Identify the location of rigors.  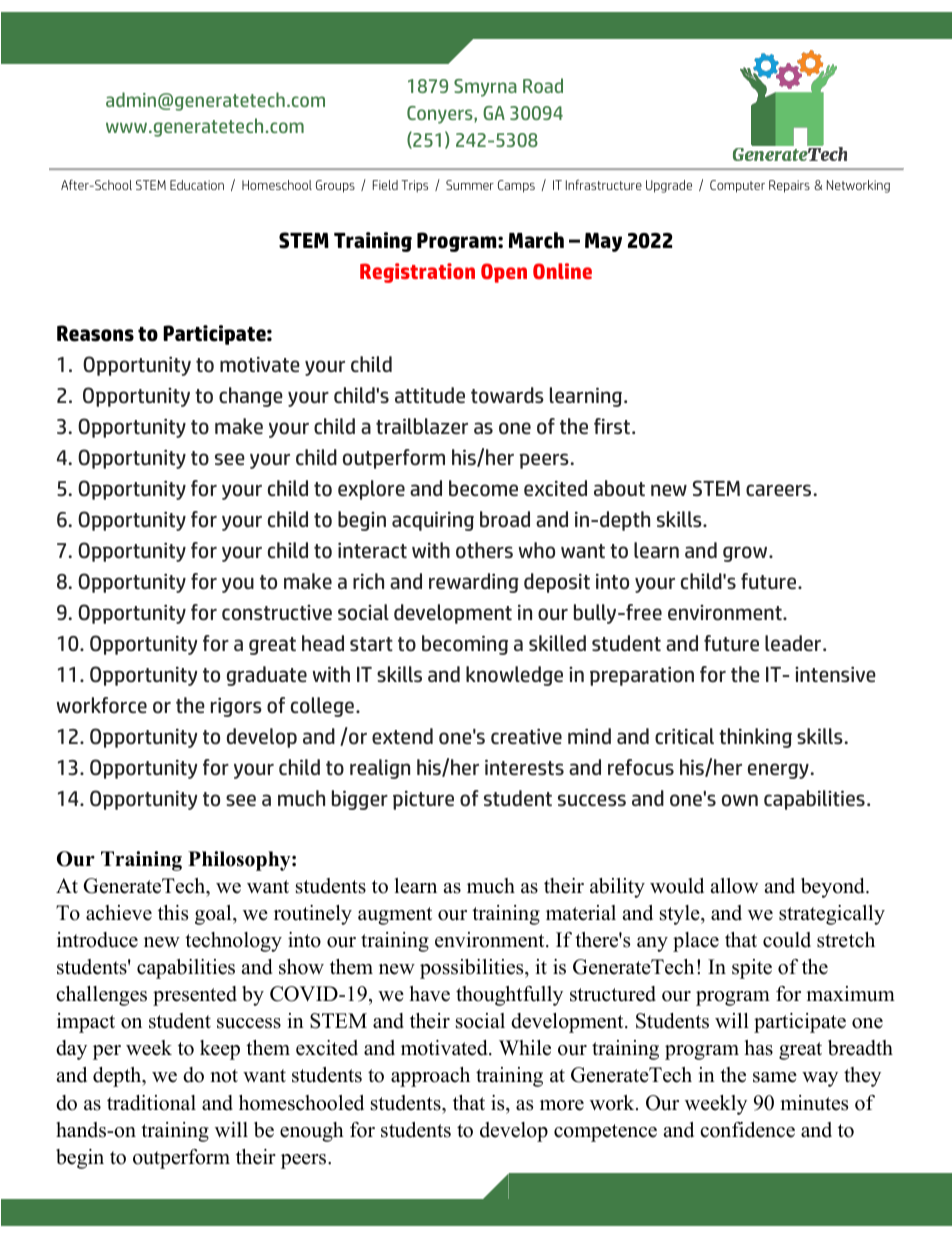
(236, 707).
